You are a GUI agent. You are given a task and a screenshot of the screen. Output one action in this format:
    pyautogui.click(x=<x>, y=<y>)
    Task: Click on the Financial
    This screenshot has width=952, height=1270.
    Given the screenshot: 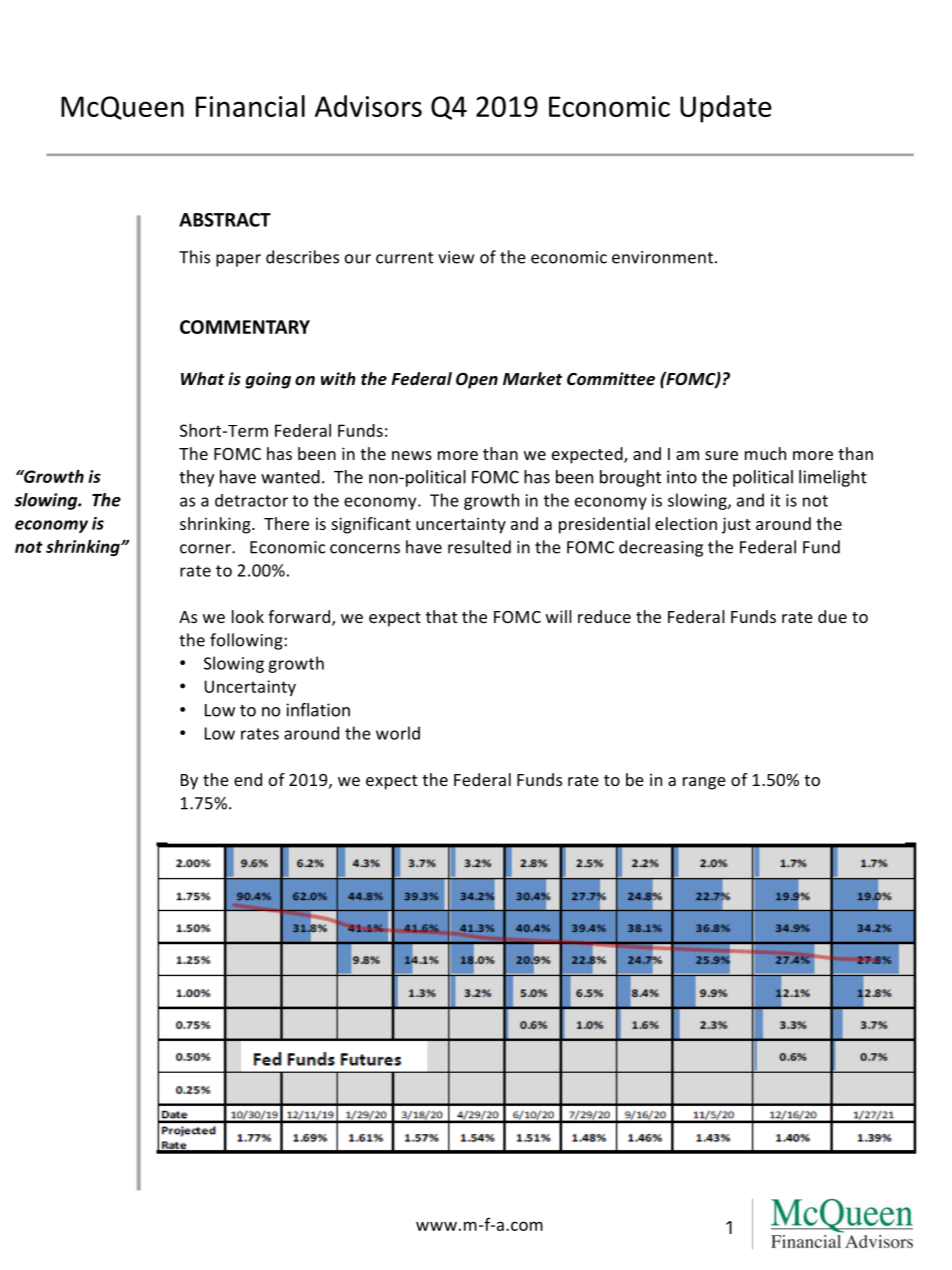 What is the action you would take?
    pyautogui.click(x=250, y=106)
